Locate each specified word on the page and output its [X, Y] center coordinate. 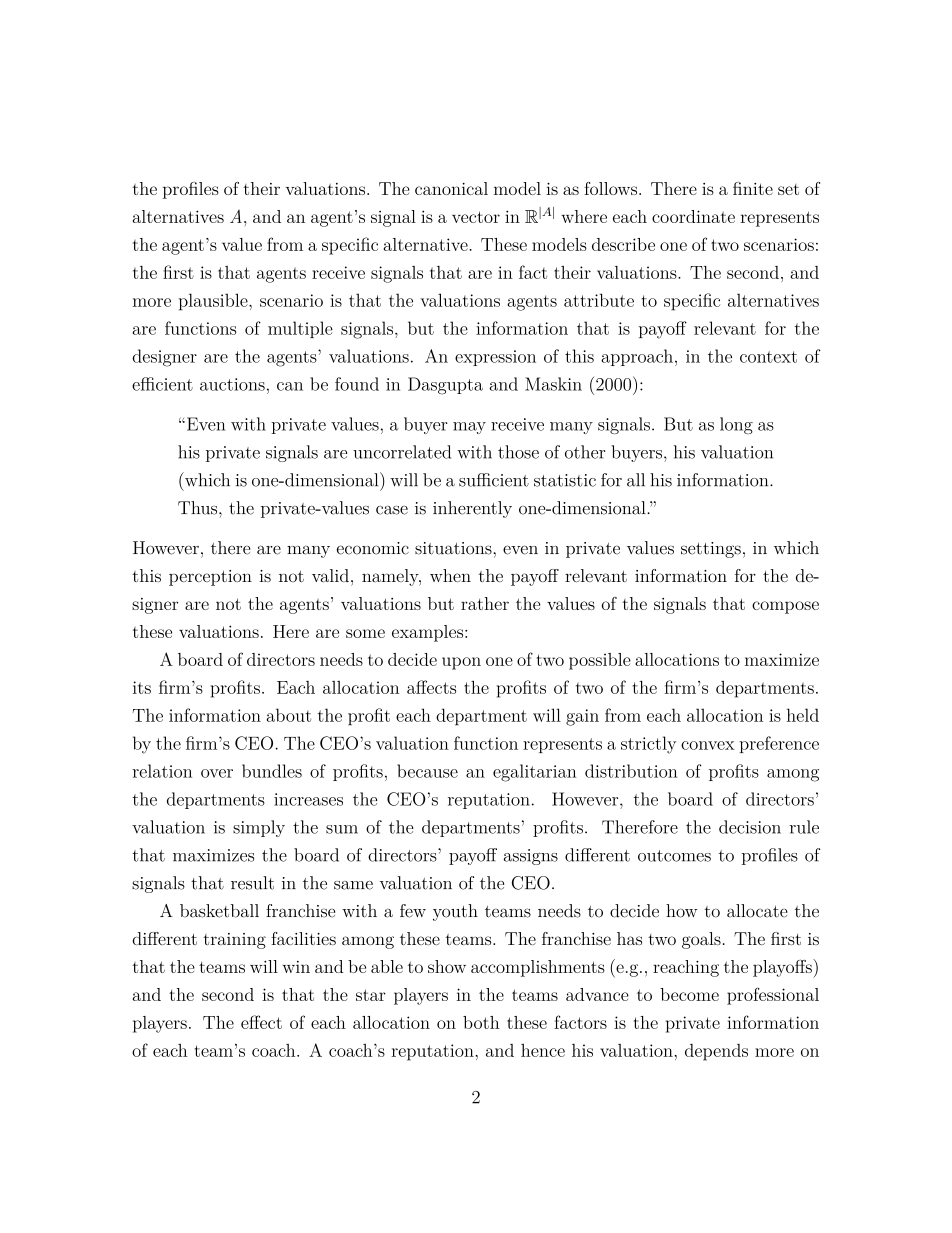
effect [261, 1022]
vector [476, 217]
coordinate [693, 216]
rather [485, 603]
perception [210, 578]
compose [785, 607]
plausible [214, 302]
